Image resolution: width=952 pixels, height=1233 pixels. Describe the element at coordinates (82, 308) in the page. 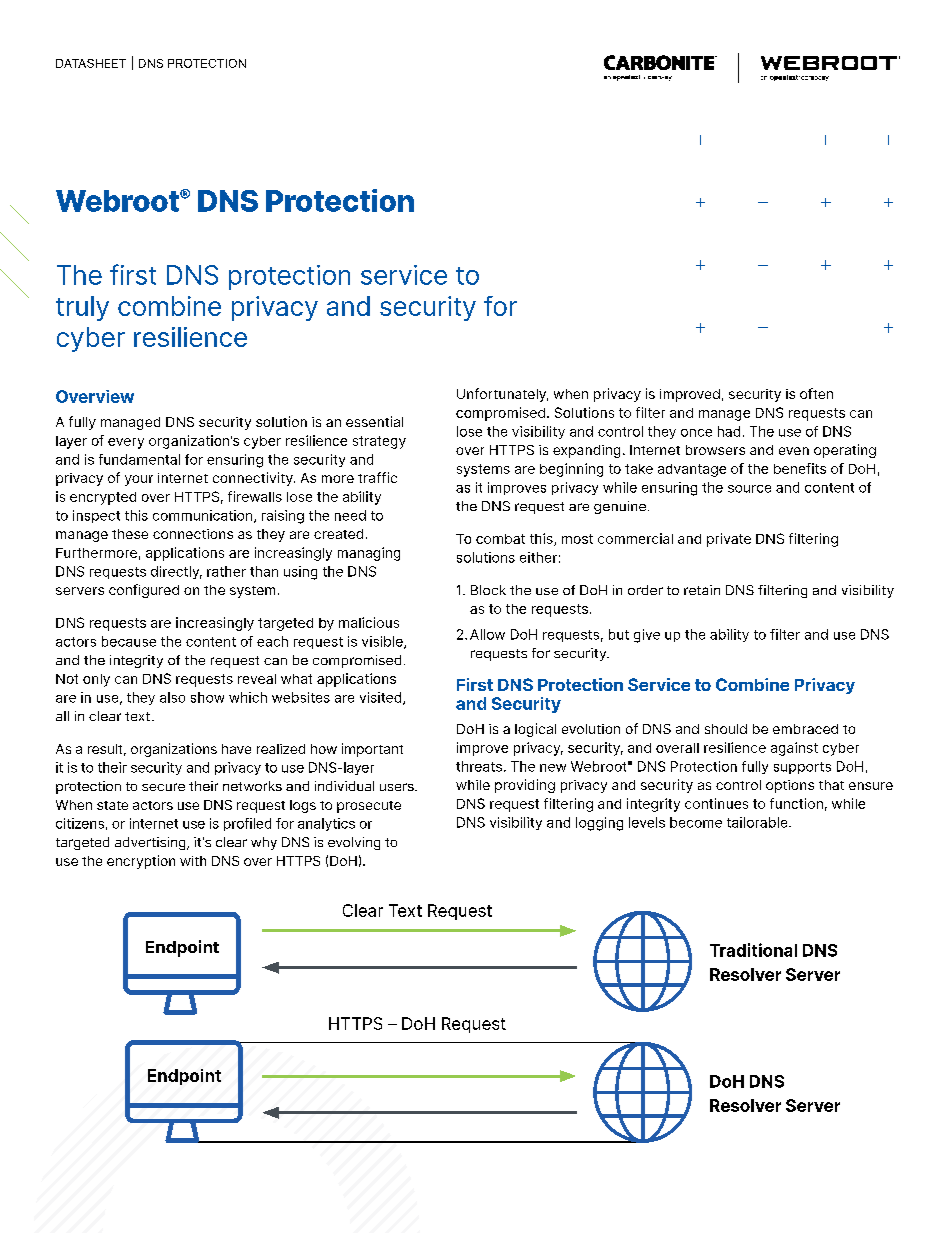

I see `truly` at that location.
